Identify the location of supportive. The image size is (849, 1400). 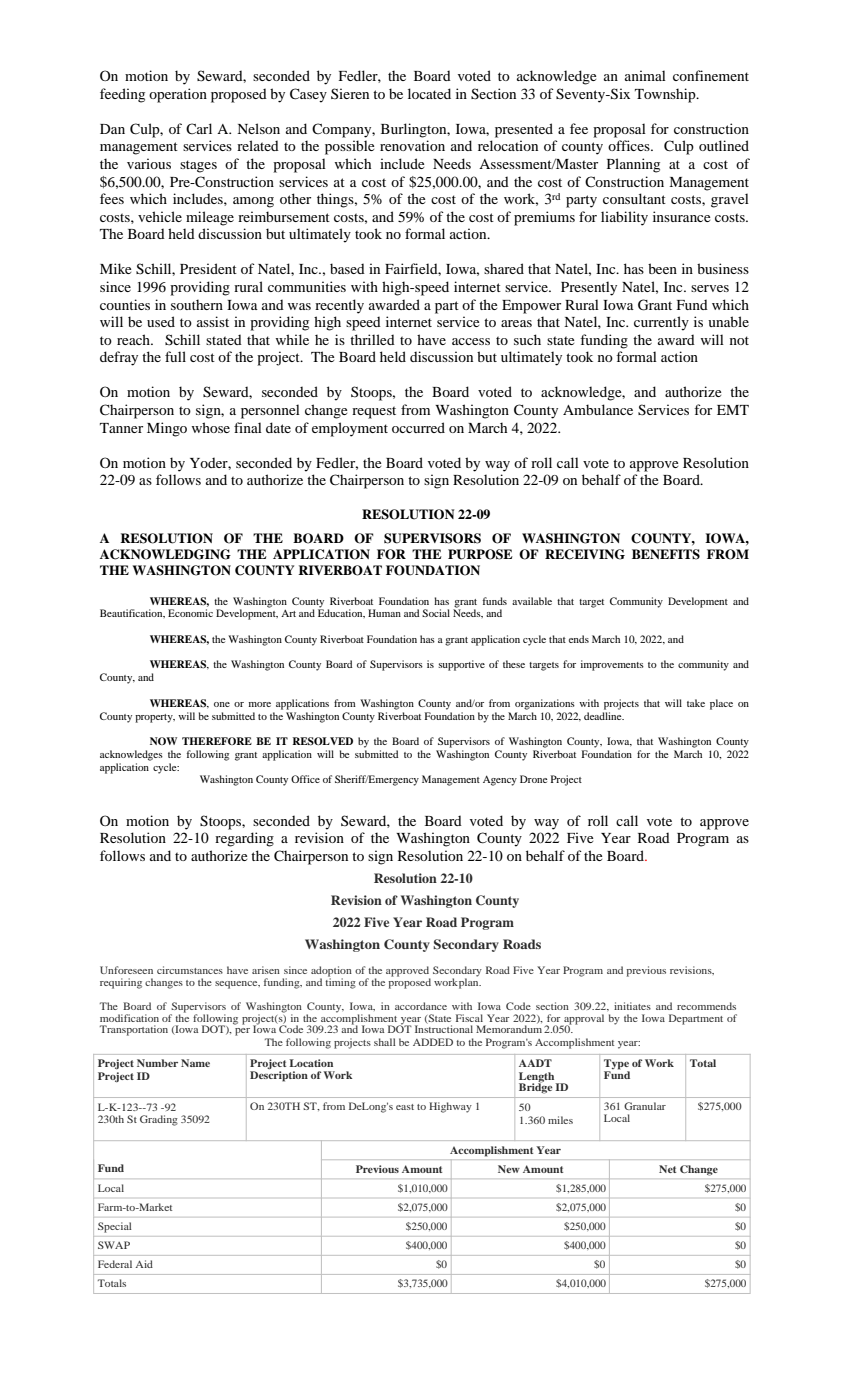
(461, 665).
